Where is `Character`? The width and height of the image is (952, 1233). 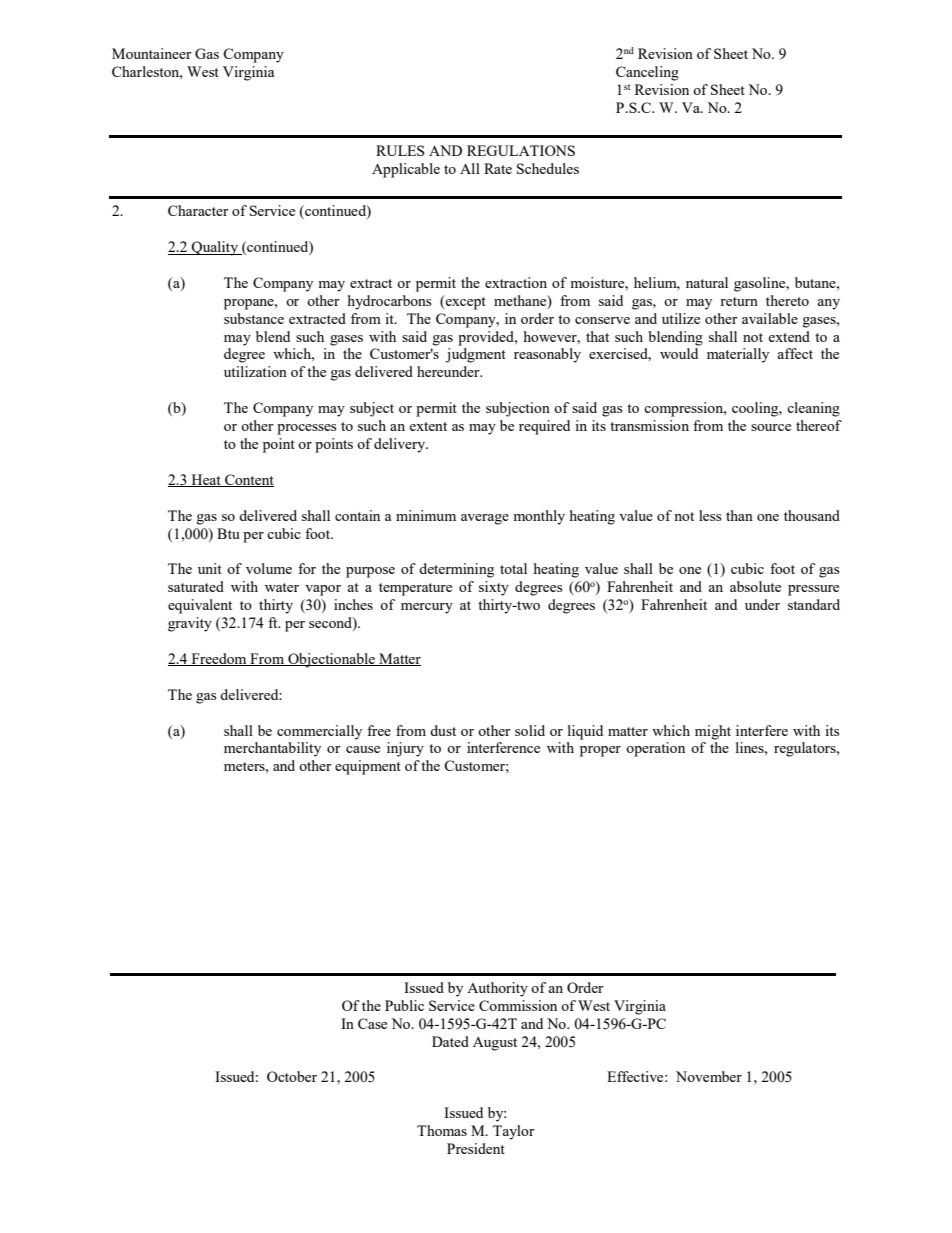 Character is located at coordinates (198, 210).
